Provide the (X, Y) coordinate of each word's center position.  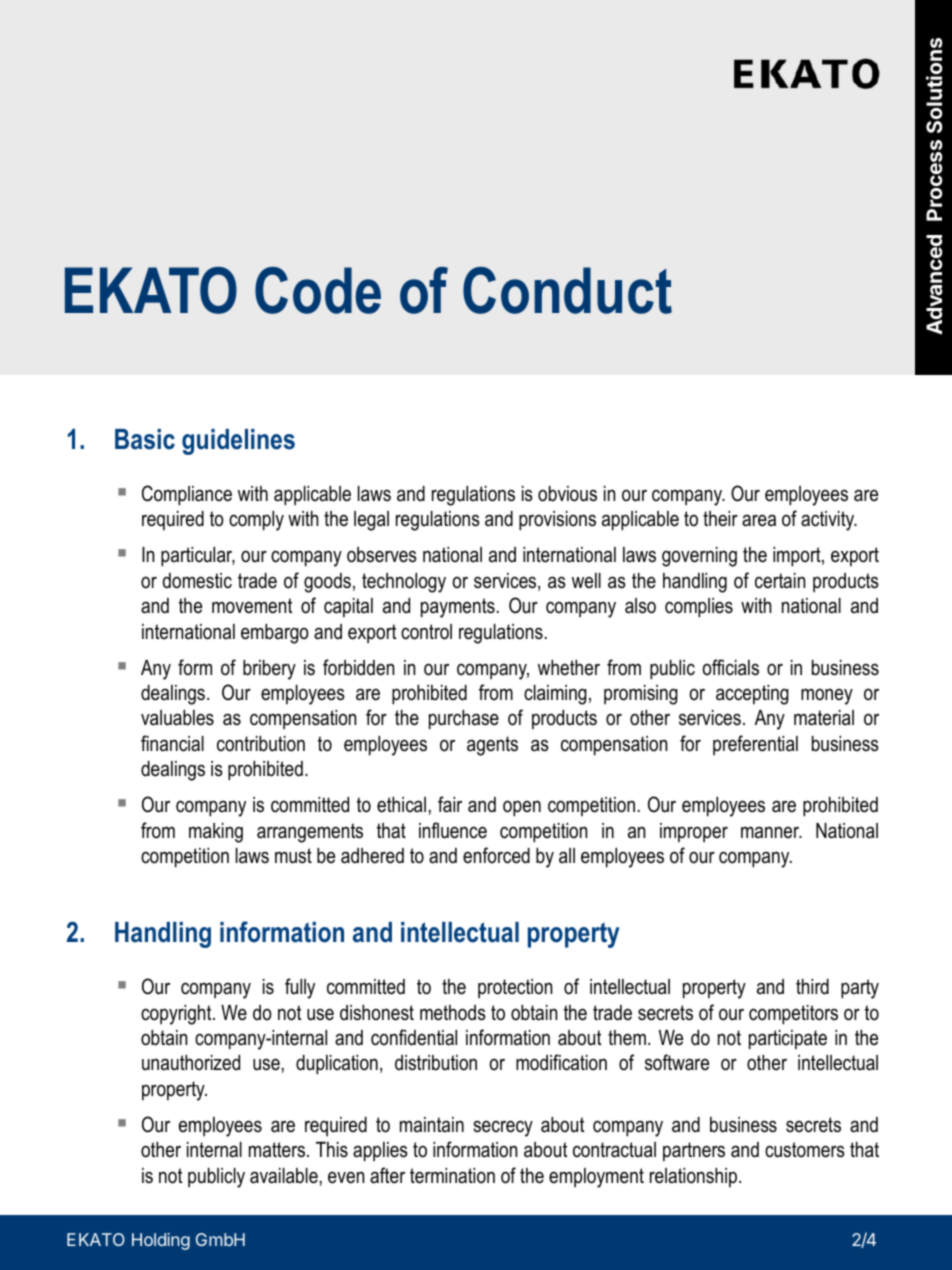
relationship (695, 1177)
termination (452, 1176)
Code (318, 290)
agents (492, 746)
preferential (755, 745)
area (759, 520)
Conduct (567, 290)
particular (198, 557)
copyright (177, 1015)
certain (780, 581)
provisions (557, 521)
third (812, 987)
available (284, 1176)
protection (515, 988)
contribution (261, 744)
